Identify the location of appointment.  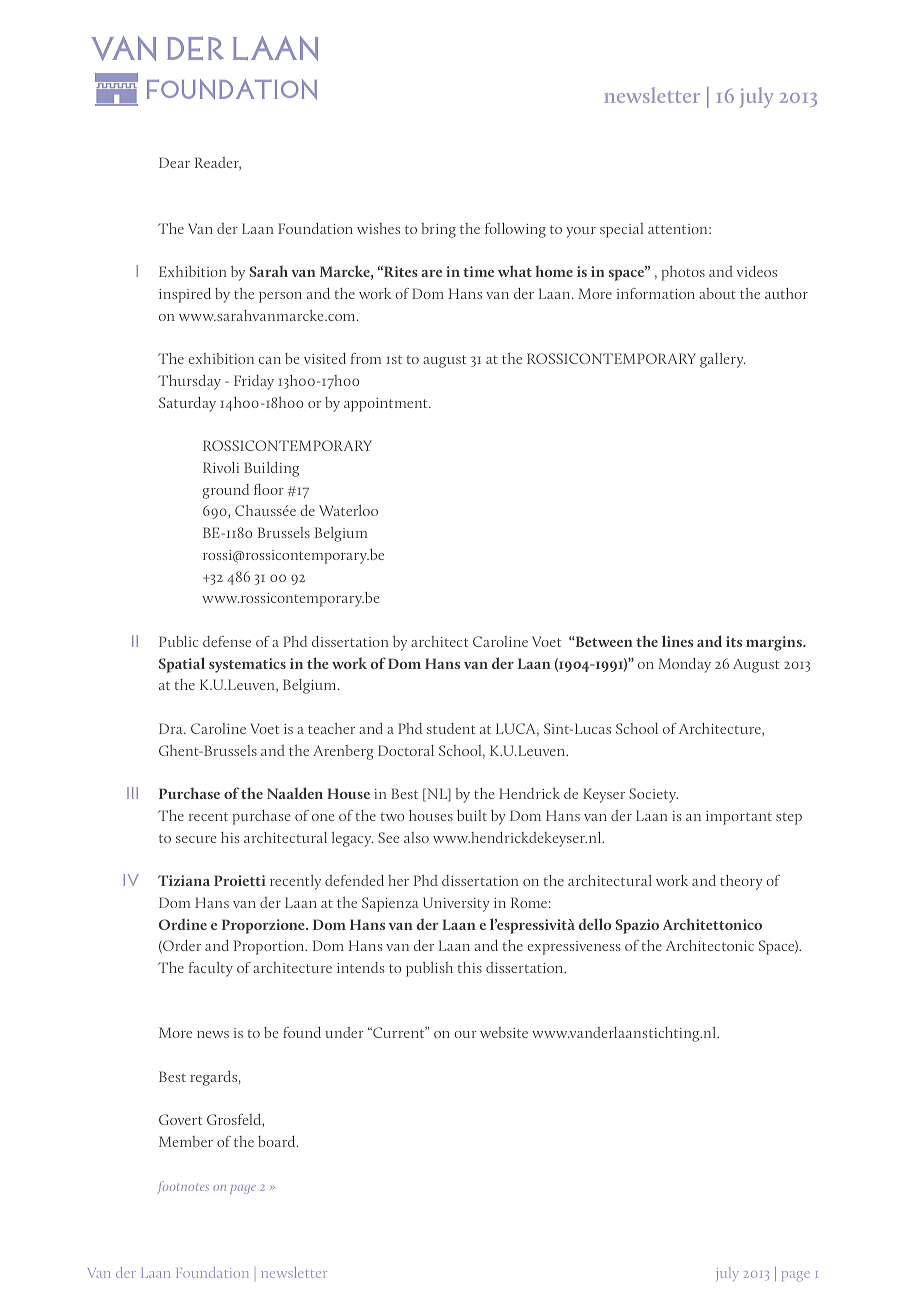
(387, 405).
